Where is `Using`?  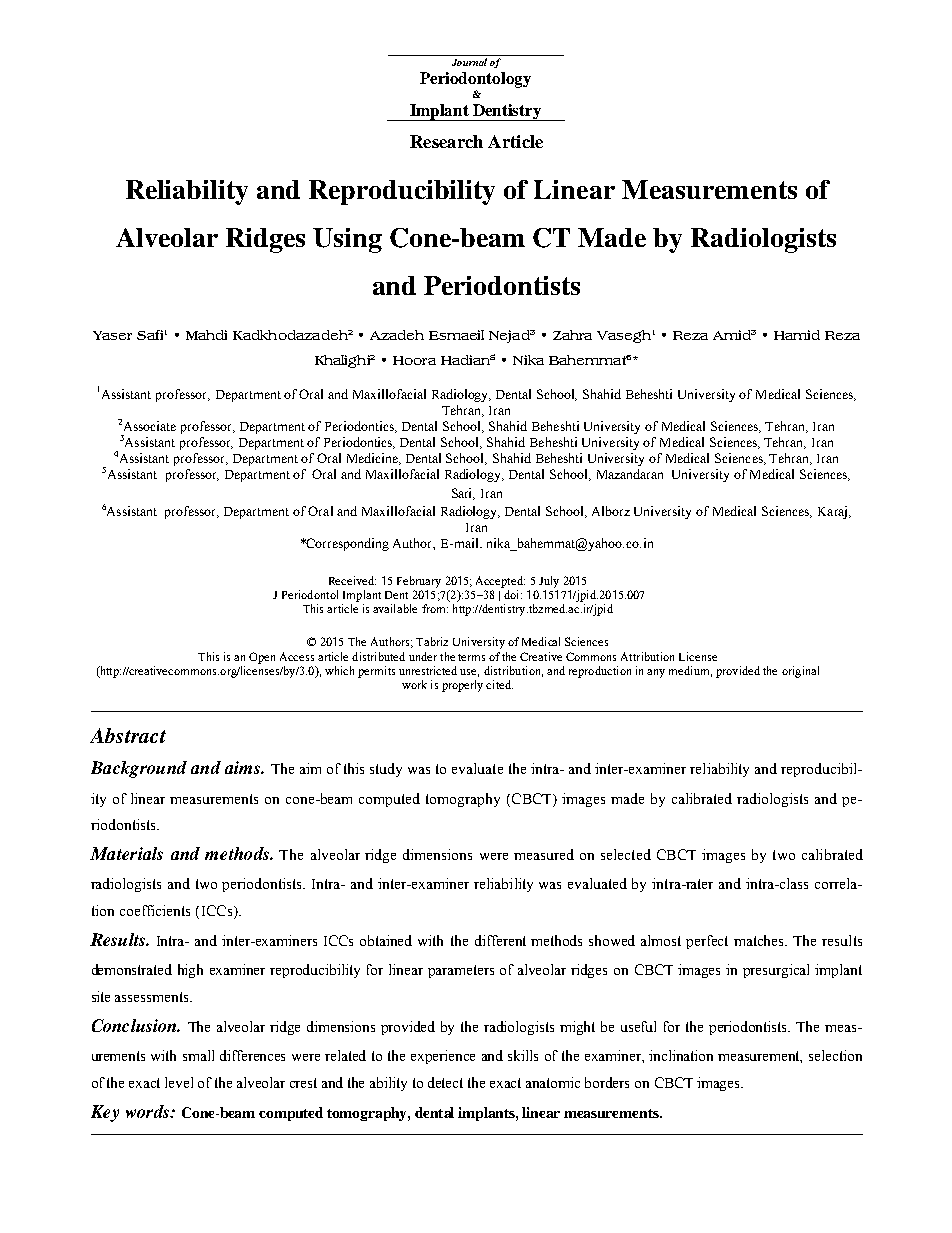 Using is located at coordinates (347, 240).
